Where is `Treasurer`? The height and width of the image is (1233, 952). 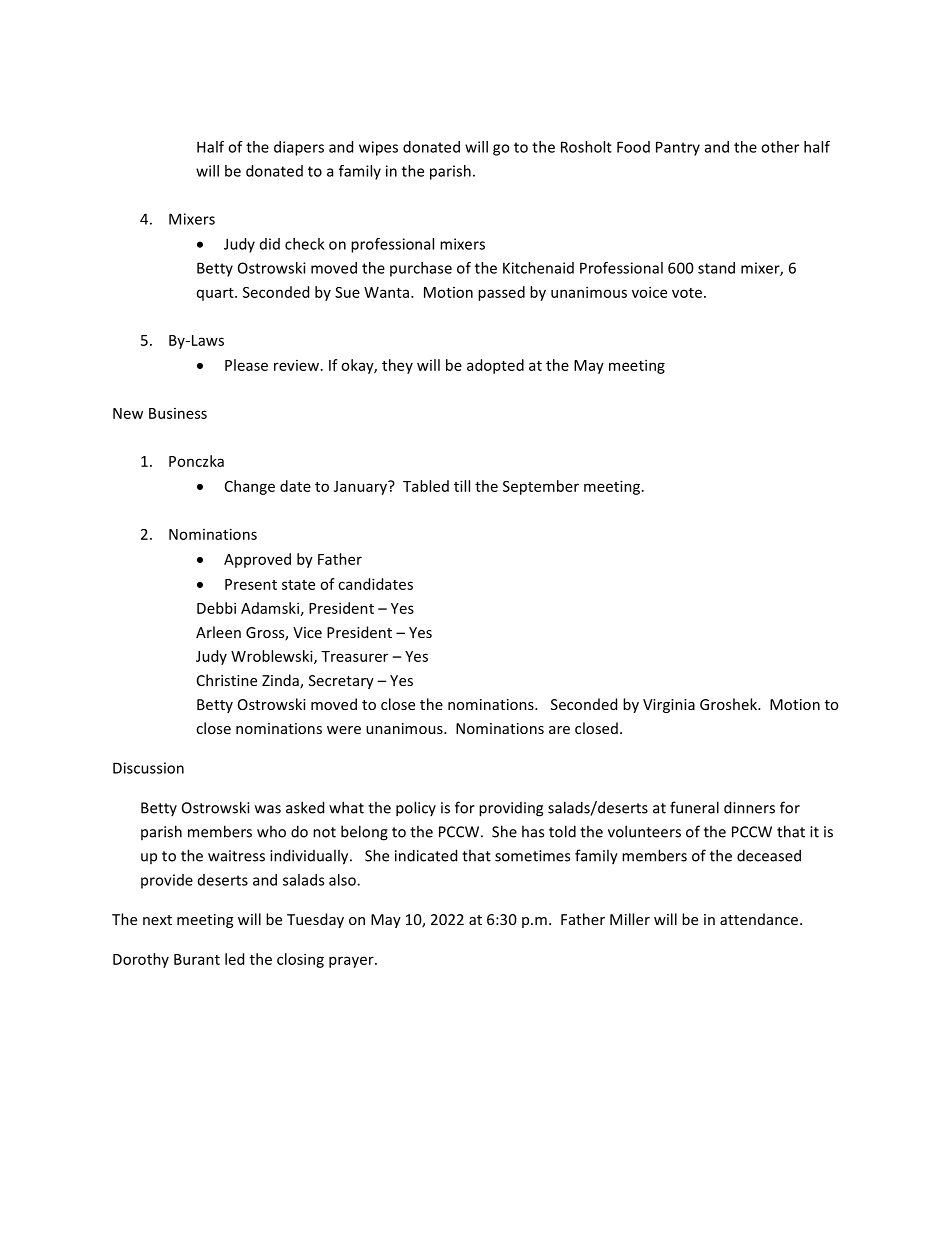
Treasurer is located at coordinates (354, 656).
